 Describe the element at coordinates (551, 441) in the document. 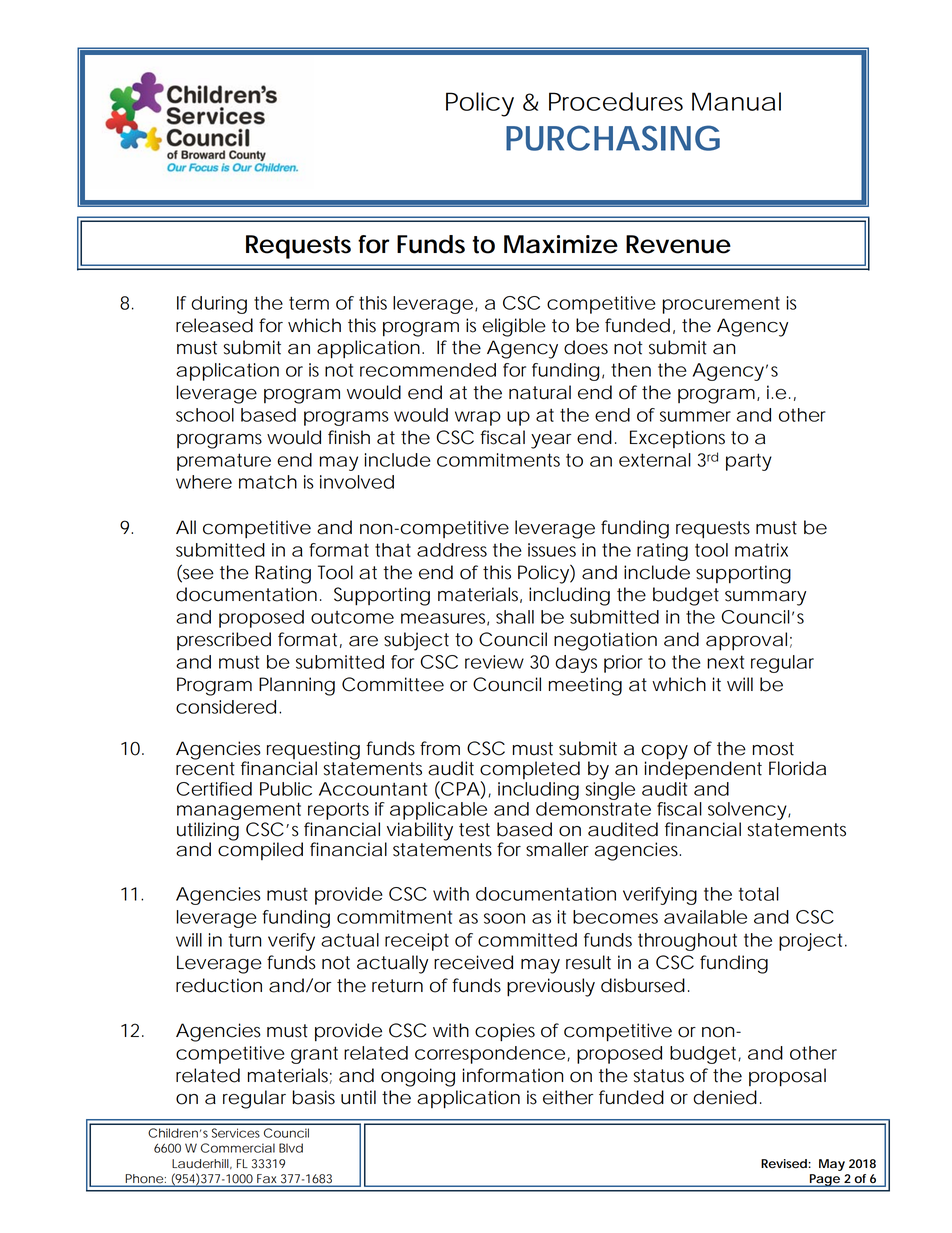

I see `year` at that location.
